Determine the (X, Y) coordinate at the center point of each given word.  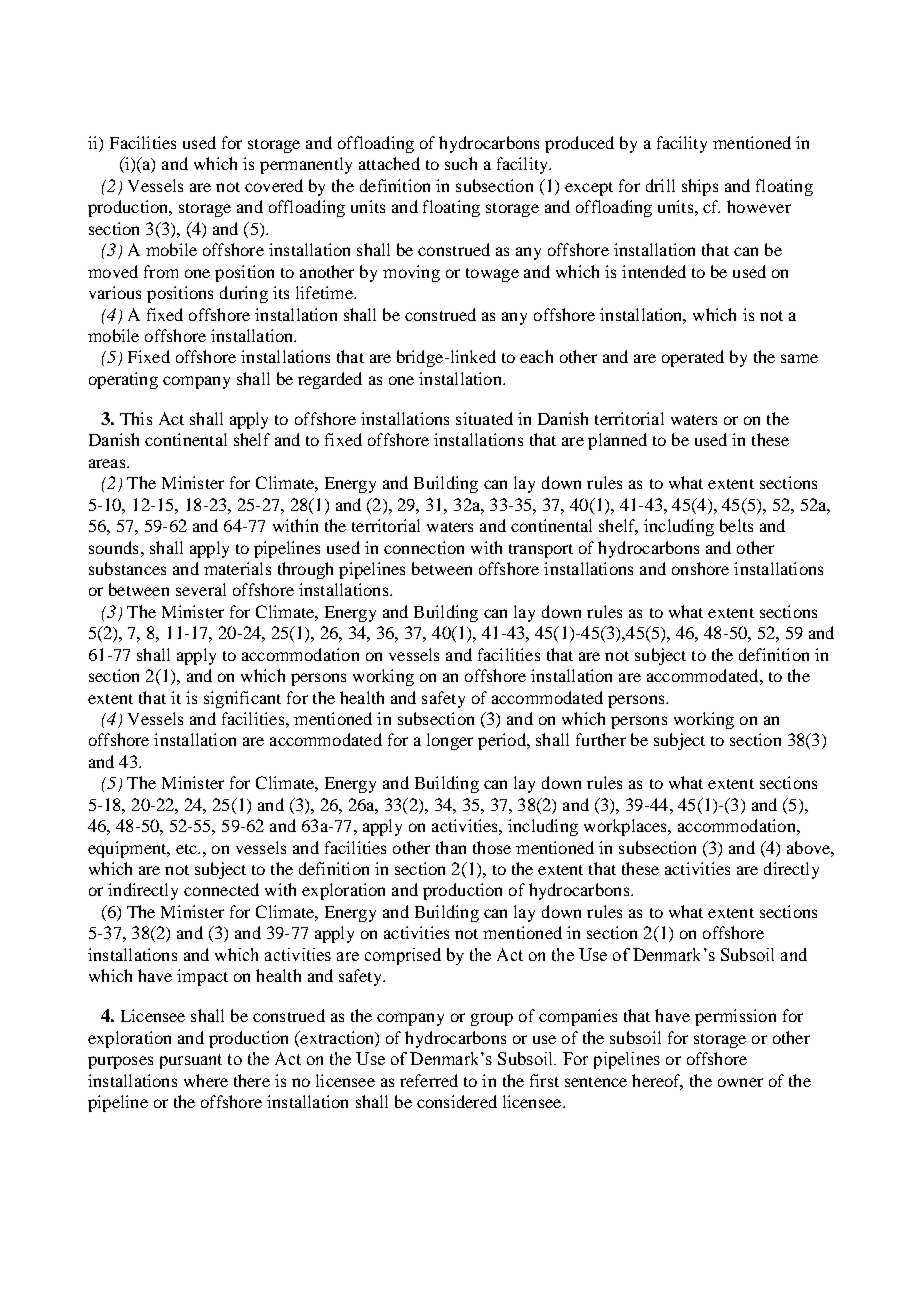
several (201, 589)
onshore (700, 568)
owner (740, 1082)
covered (274, 185)
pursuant (191, 1061)
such (461, 163)
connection (424, 547)
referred (429, 1080)
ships (700, 187)
